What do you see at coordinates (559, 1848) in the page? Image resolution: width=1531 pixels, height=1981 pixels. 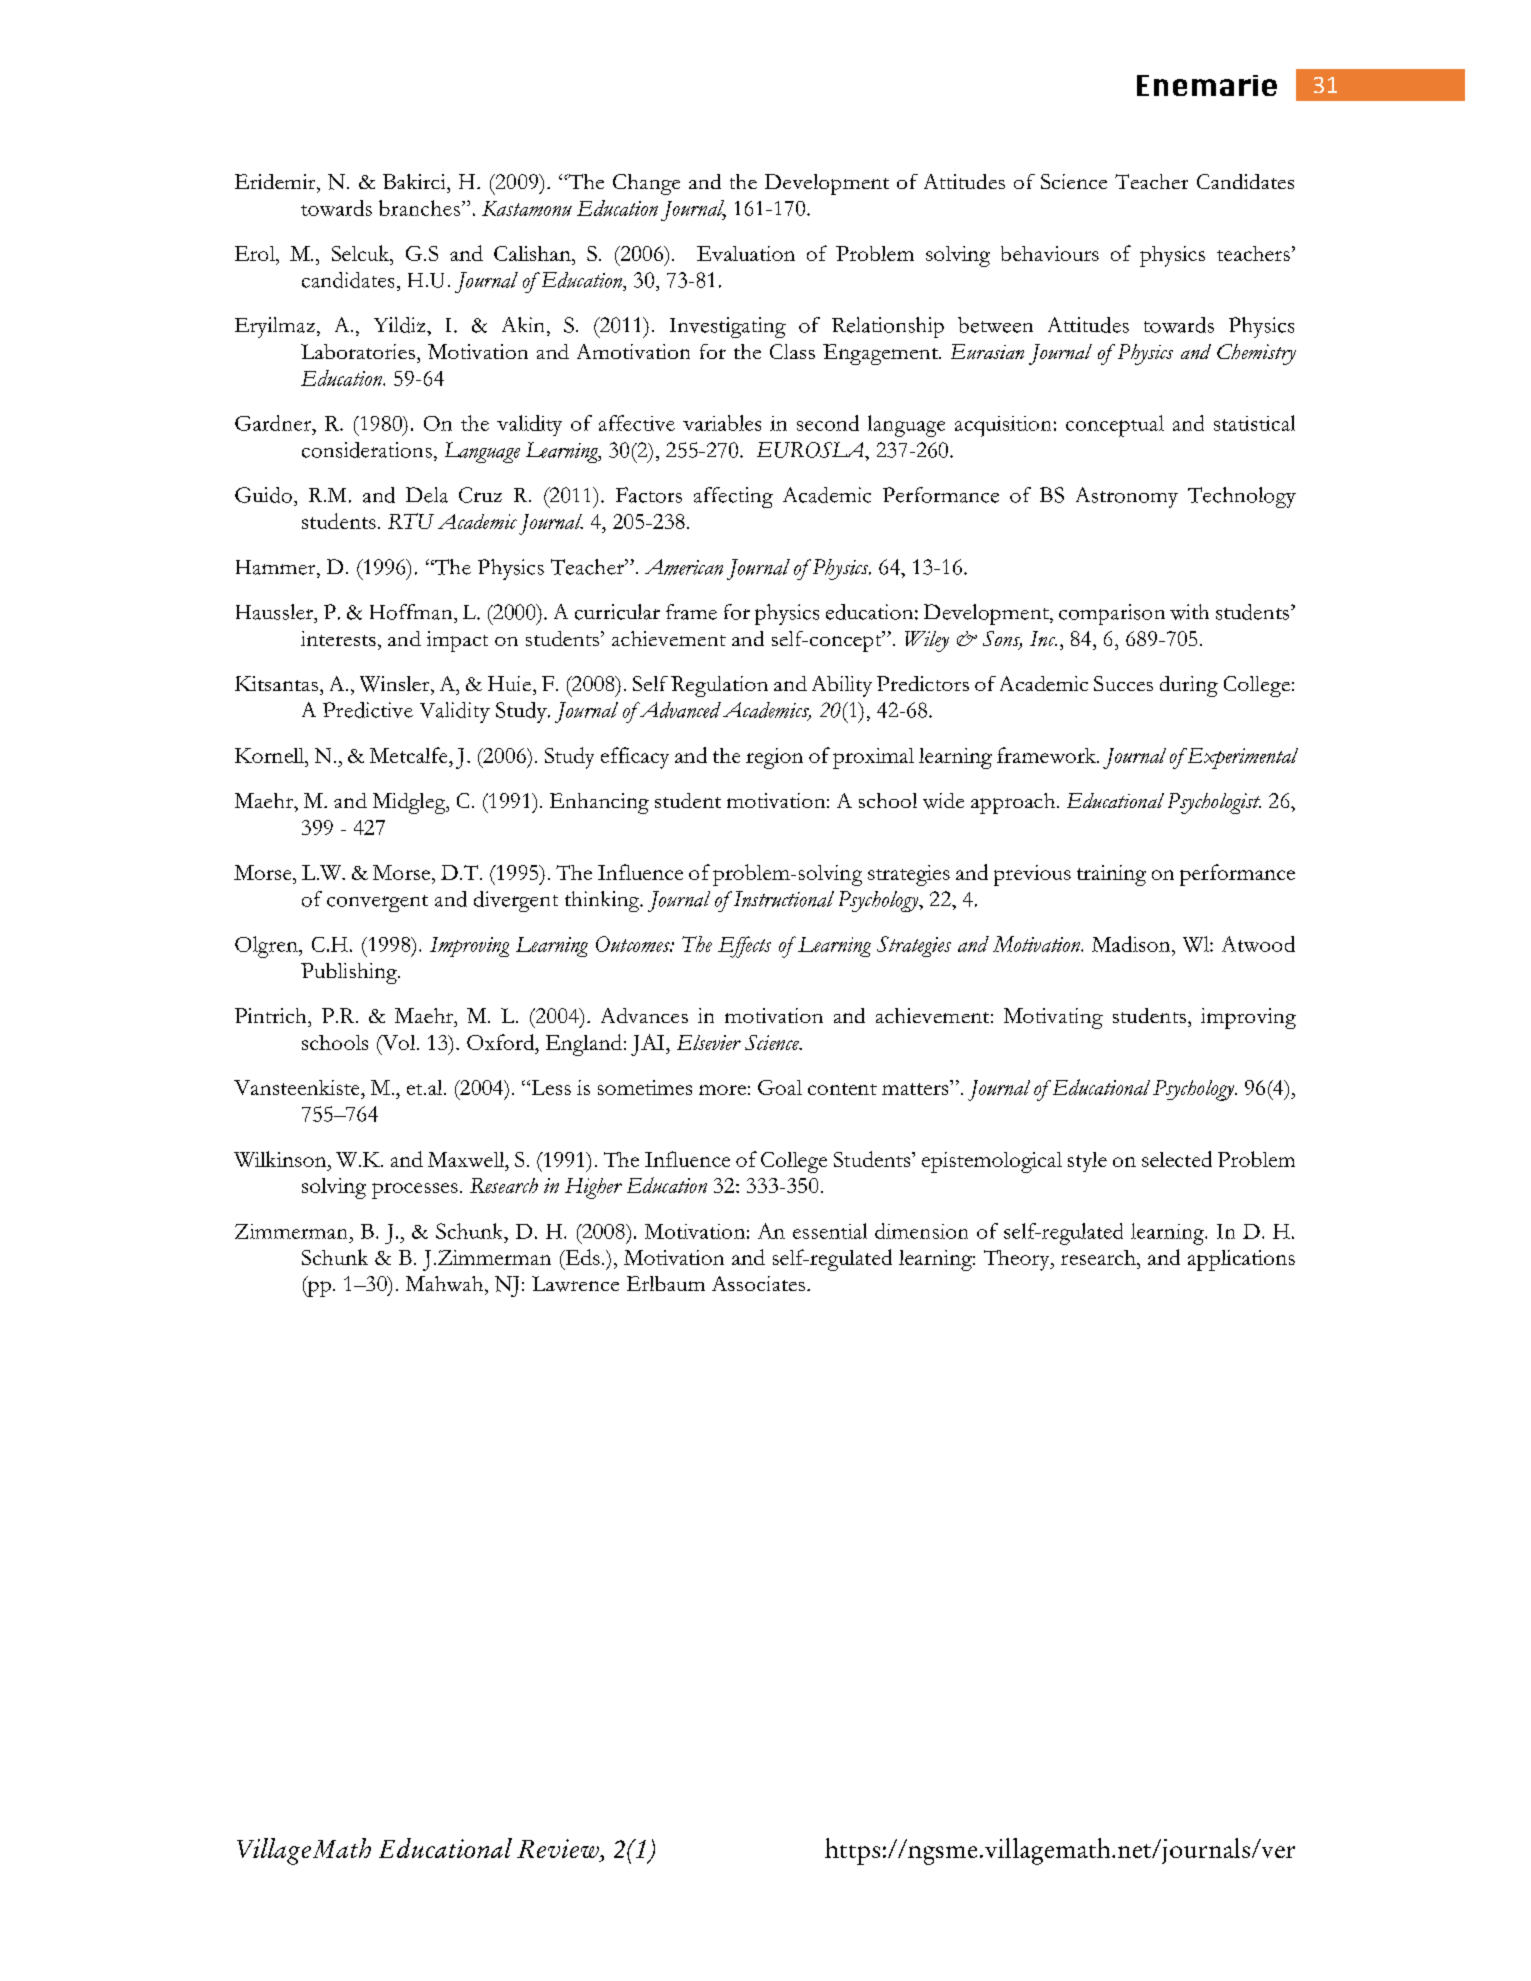 I see `Review` at bounding box center [559, 1848].
